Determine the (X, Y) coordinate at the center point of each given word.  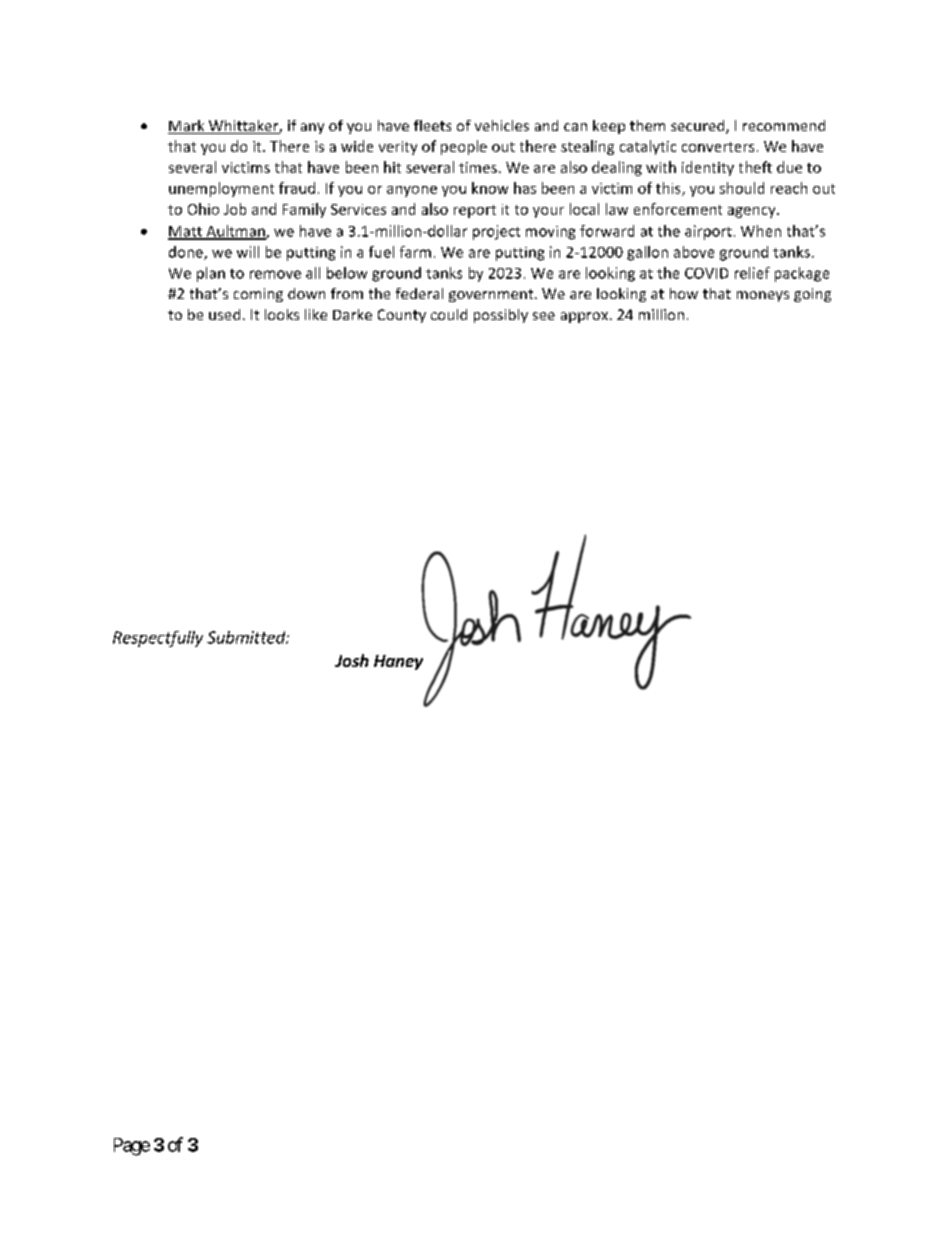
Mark (187, 127)
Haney (398, 662)
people (464, 147)
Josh (352, 660)
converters (718, 147)
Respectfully (158, 639)
